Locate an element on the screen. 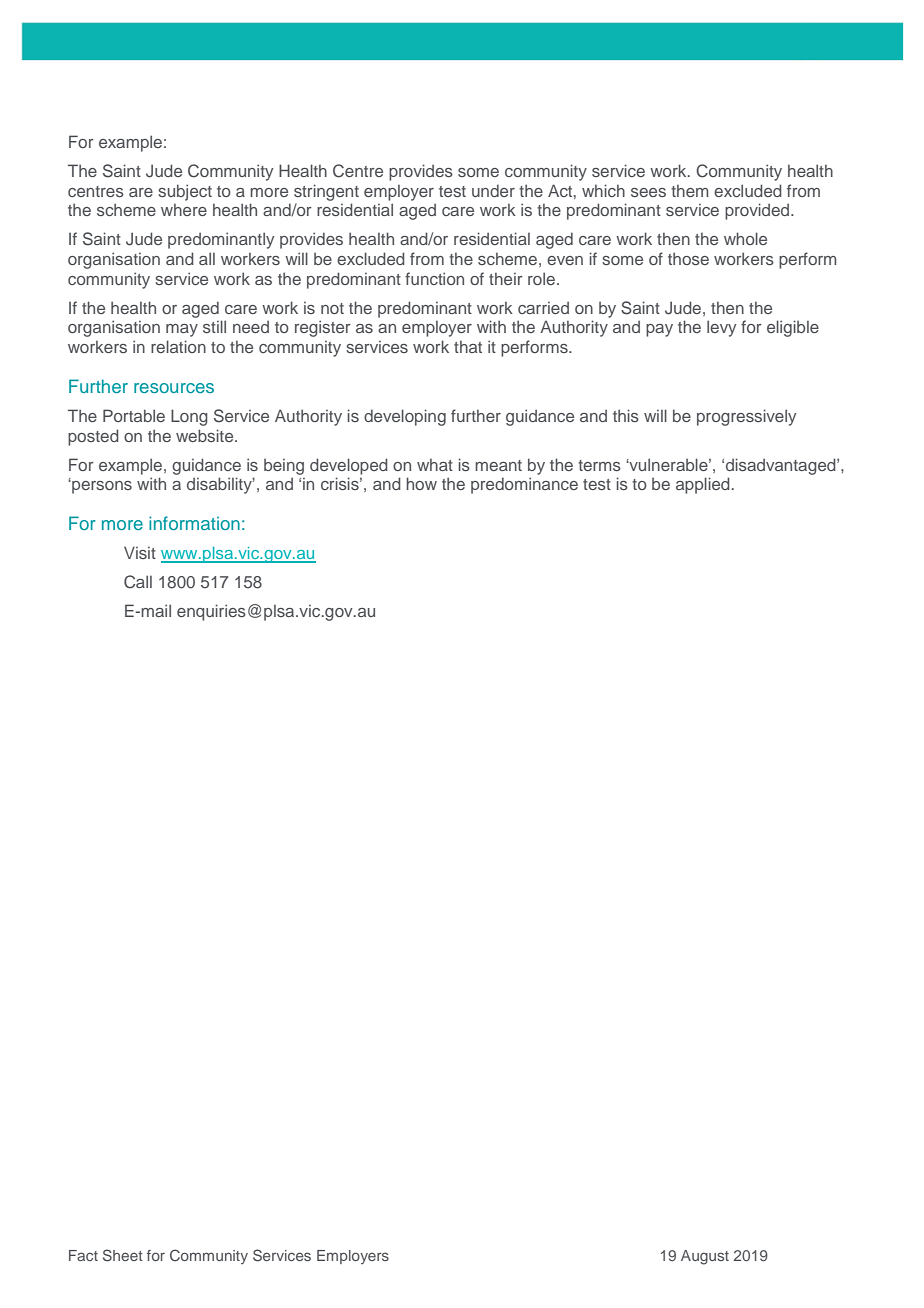 The image size is (924, 1308). Fact is located at coordinates (83, 1255).
